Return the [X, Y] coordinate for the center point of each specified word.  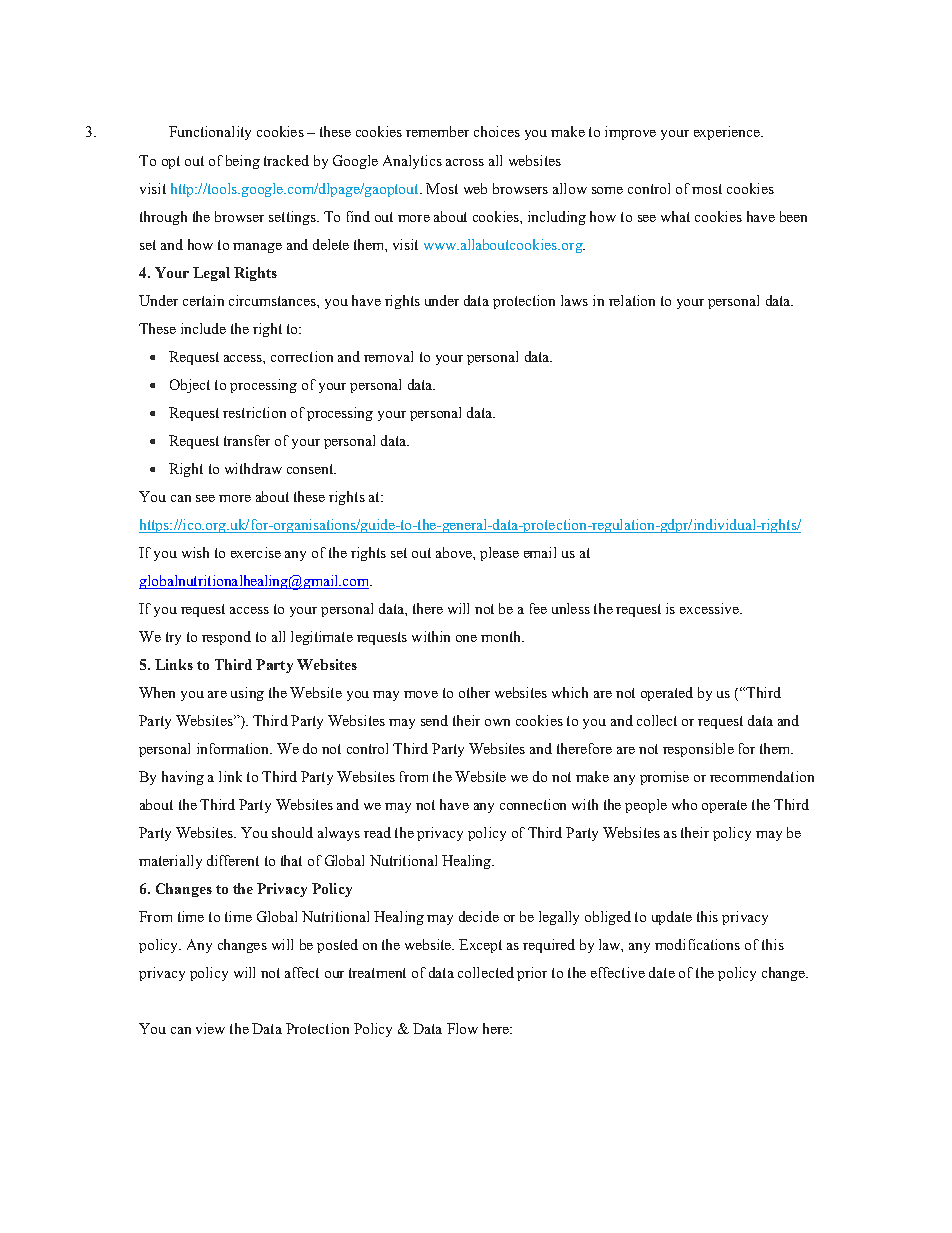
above [455, 552]
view [210, 1028]
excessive [710, 608]
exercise [256, 552]
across [465, 162]
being [243, 162]
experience [728, 133]
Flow [462, 1028]
